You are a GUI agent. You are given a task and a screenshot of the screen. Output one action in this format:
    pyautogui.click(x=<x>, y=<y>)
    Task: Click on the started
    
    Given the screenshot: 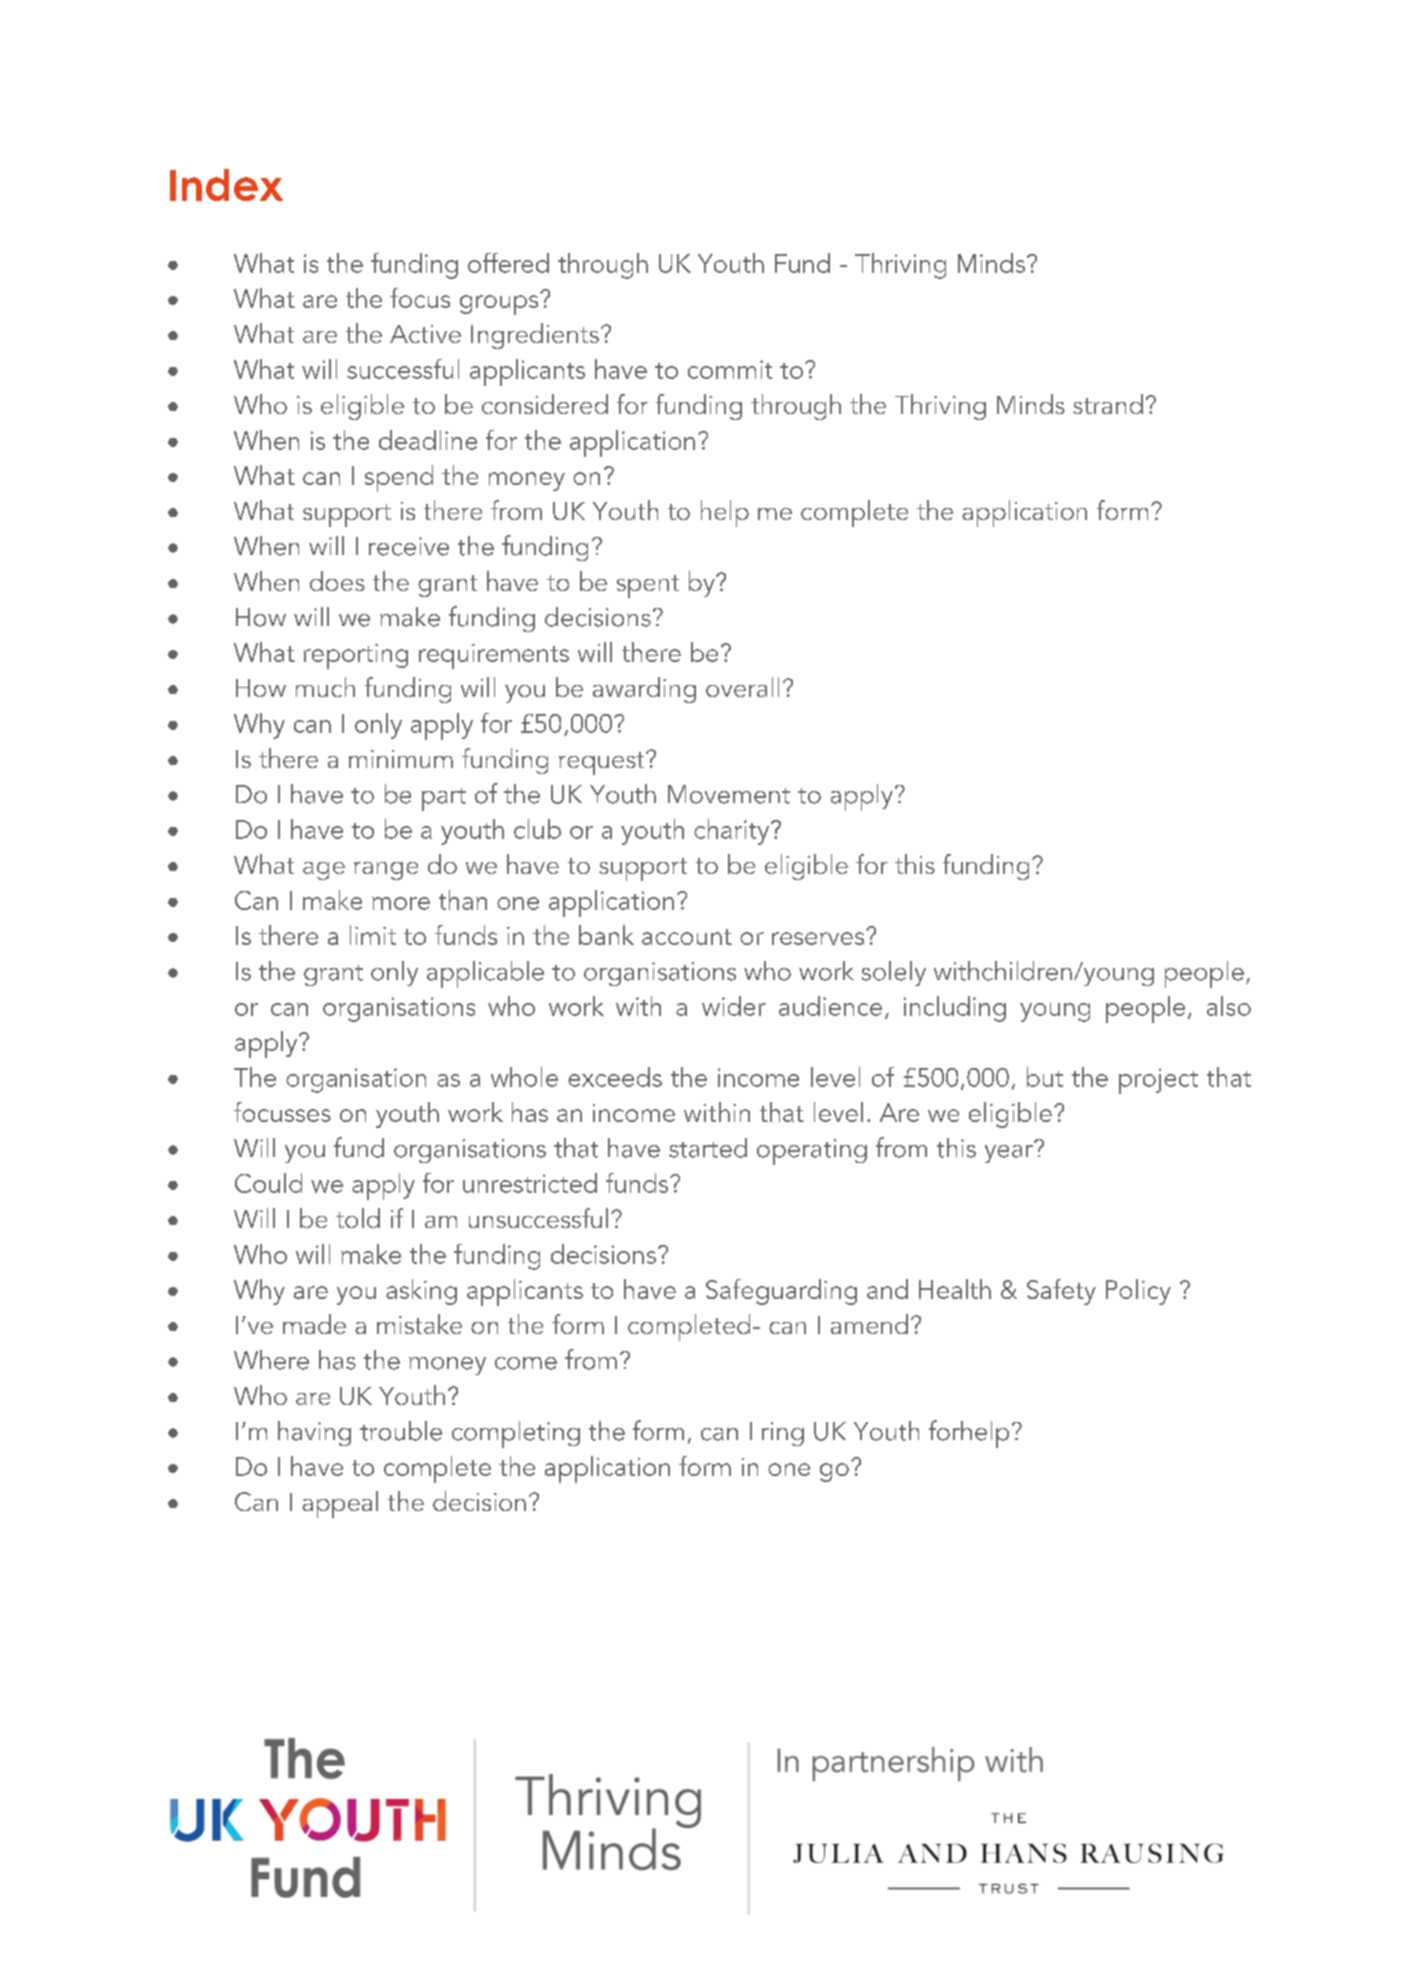 What is the action you would take?
    pyautogui.click(x=708, y=1148)
